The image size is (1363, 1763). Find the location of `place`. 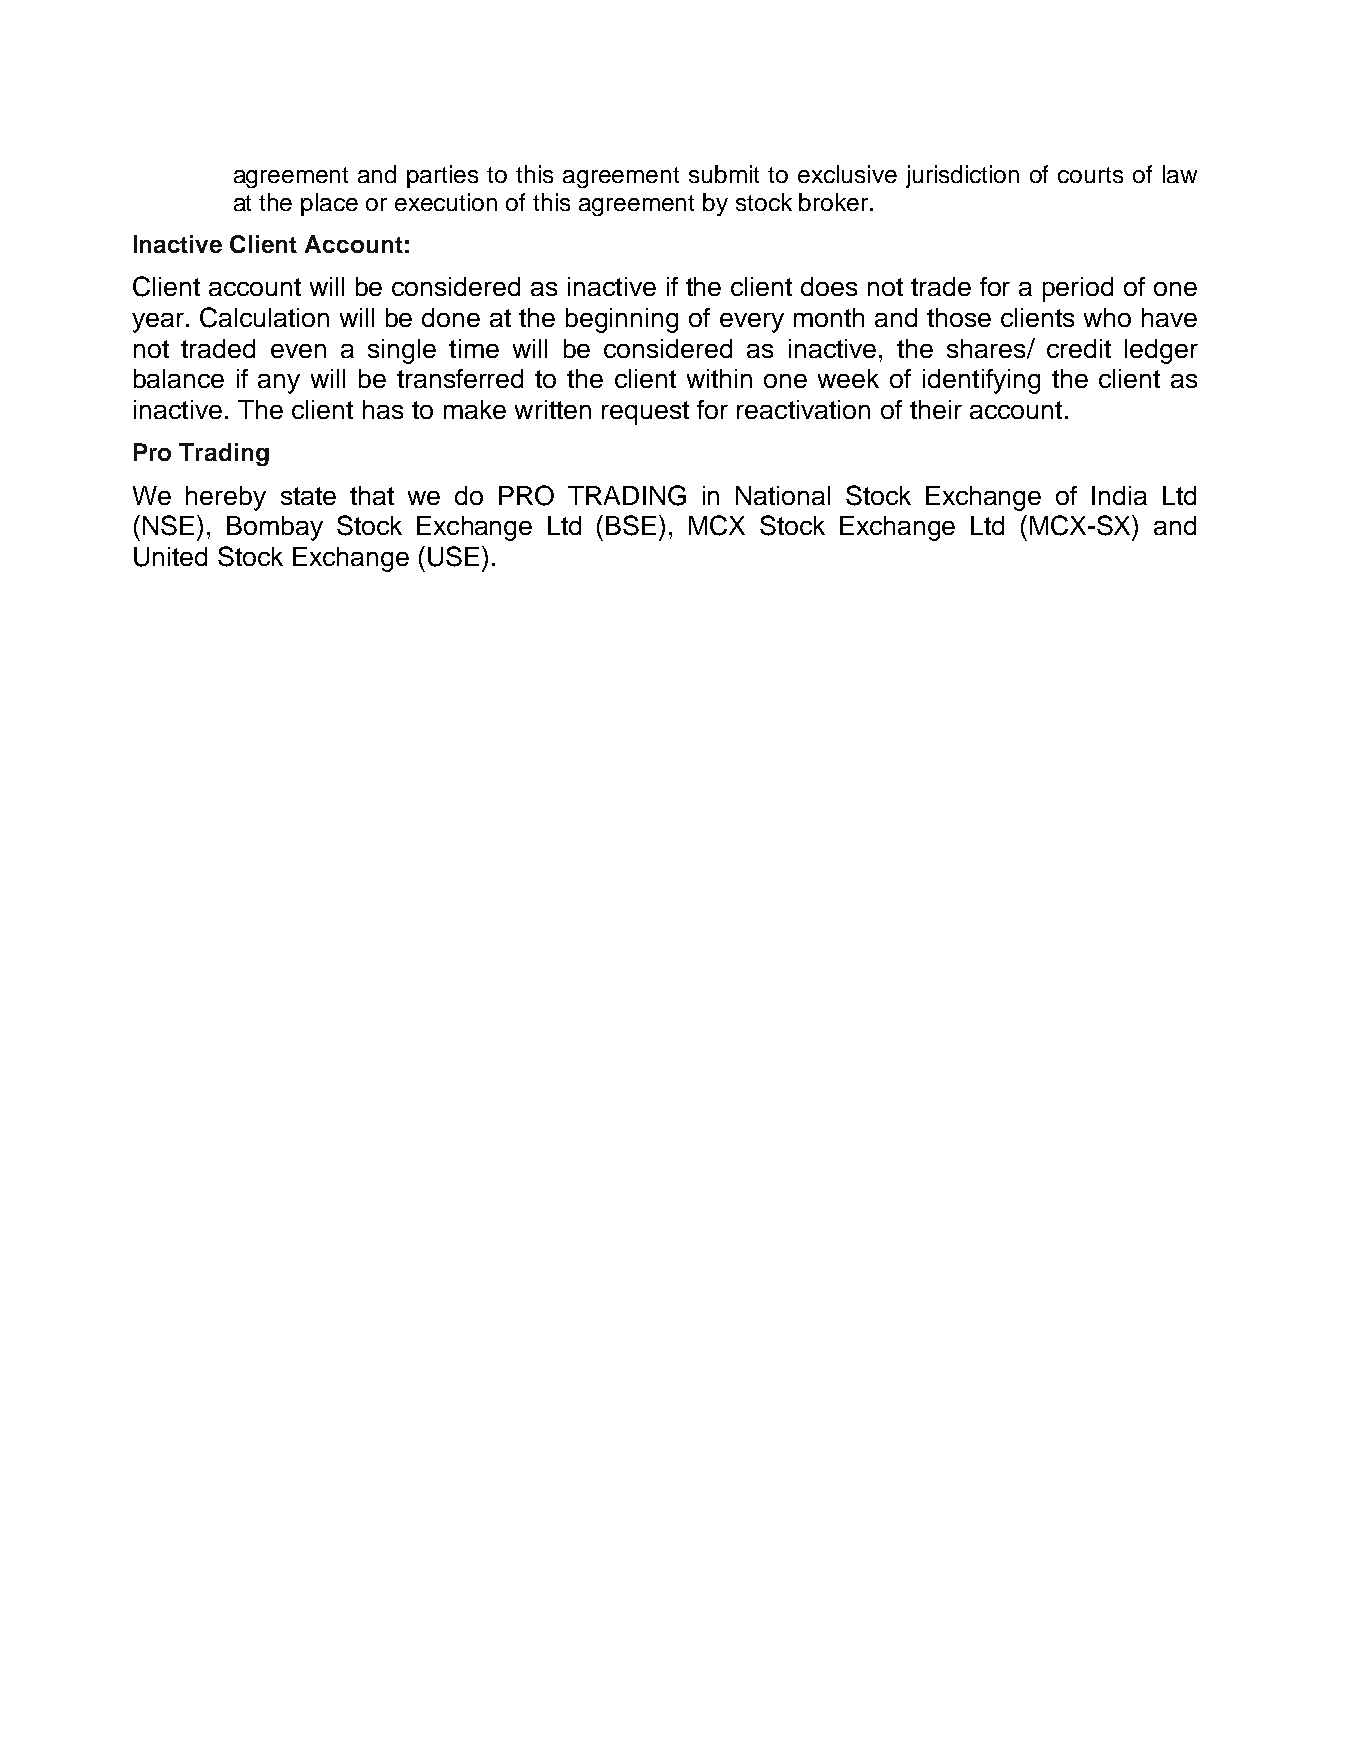

place is located at coordinates (329, 204).
